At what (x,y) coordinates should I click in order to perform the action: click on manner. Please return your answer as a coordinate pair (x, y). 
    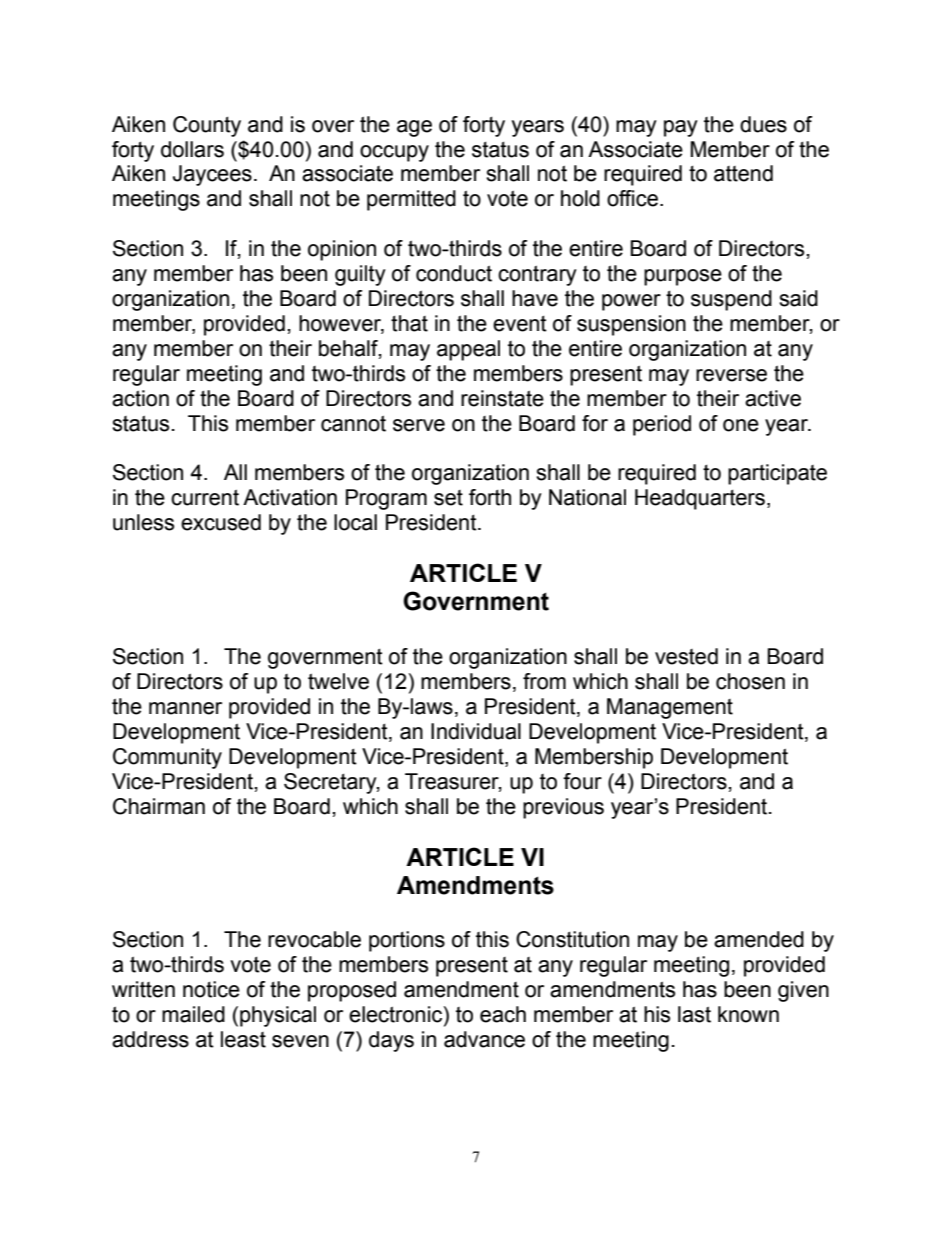
    Looking at the image, I should click on (185, 708).
